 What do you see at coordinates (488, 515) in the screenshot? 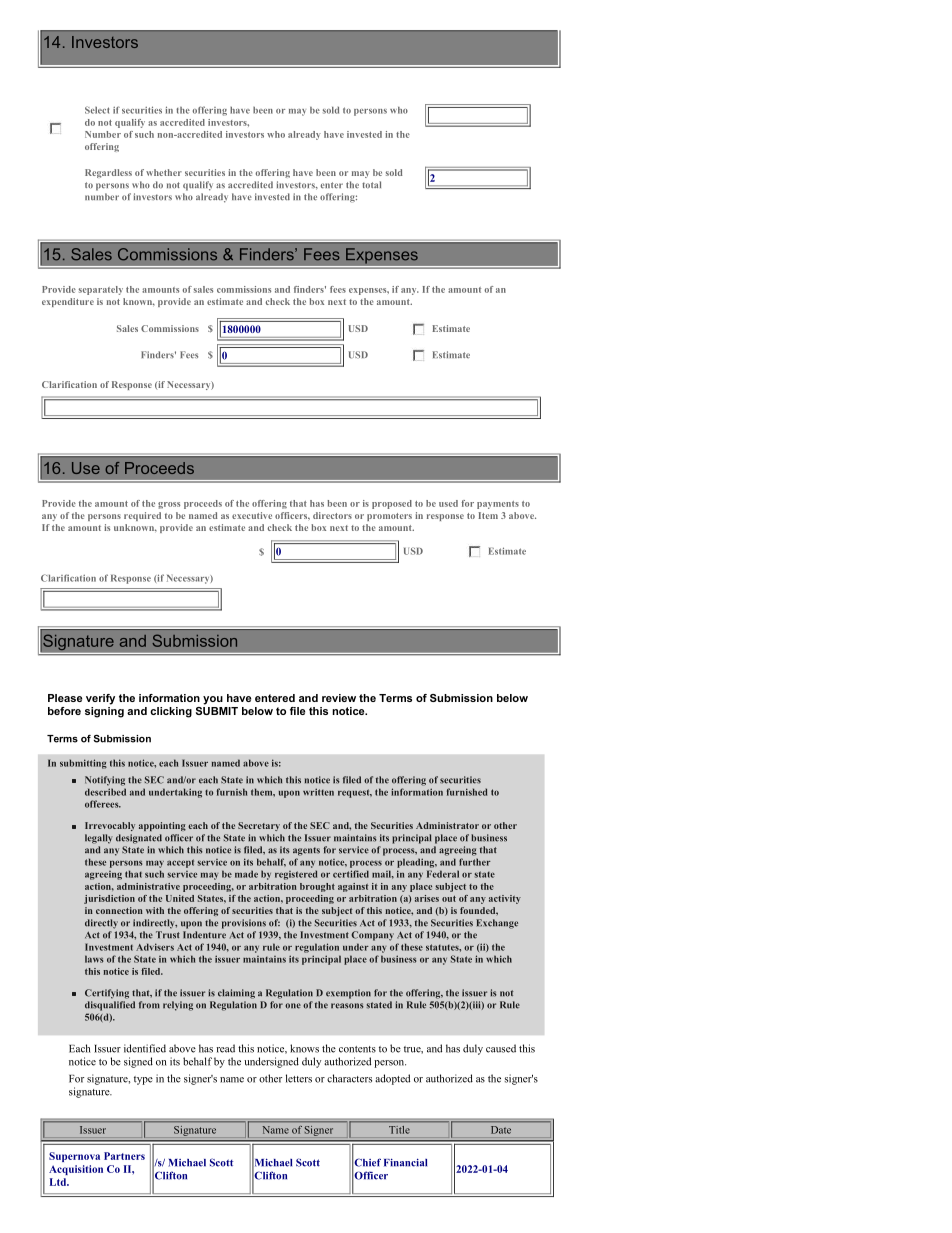
I see `Item` at bounding box center [488, 515].
